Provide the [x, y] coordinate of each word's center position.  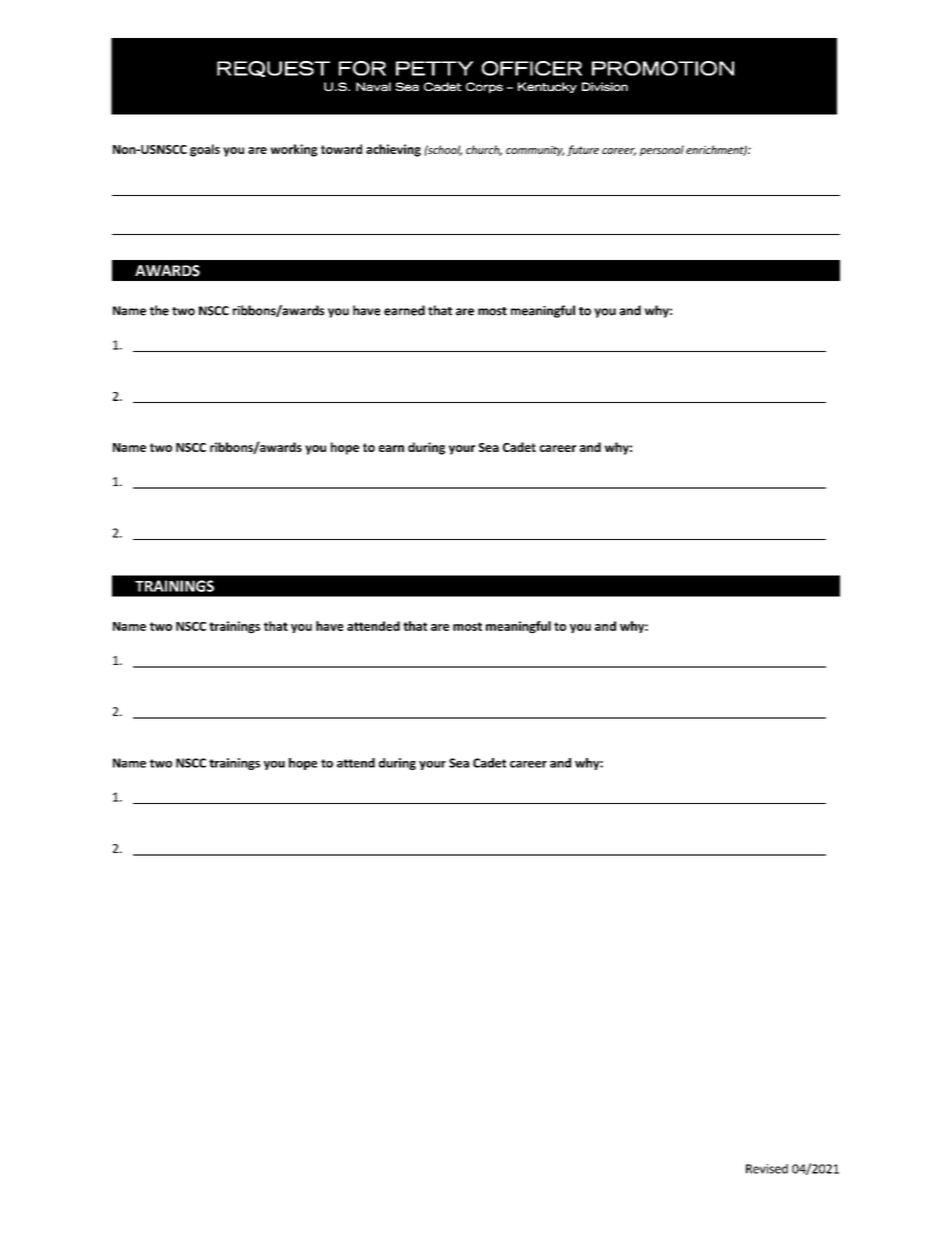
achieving [393, 150]
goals [205, 150]
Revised [767, 1169]
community [535, 151]
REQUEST [273, 69]
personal [662, 150]
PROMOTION [663, 68]
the [159, 310]
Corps [484, 87]
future [583, 150]
